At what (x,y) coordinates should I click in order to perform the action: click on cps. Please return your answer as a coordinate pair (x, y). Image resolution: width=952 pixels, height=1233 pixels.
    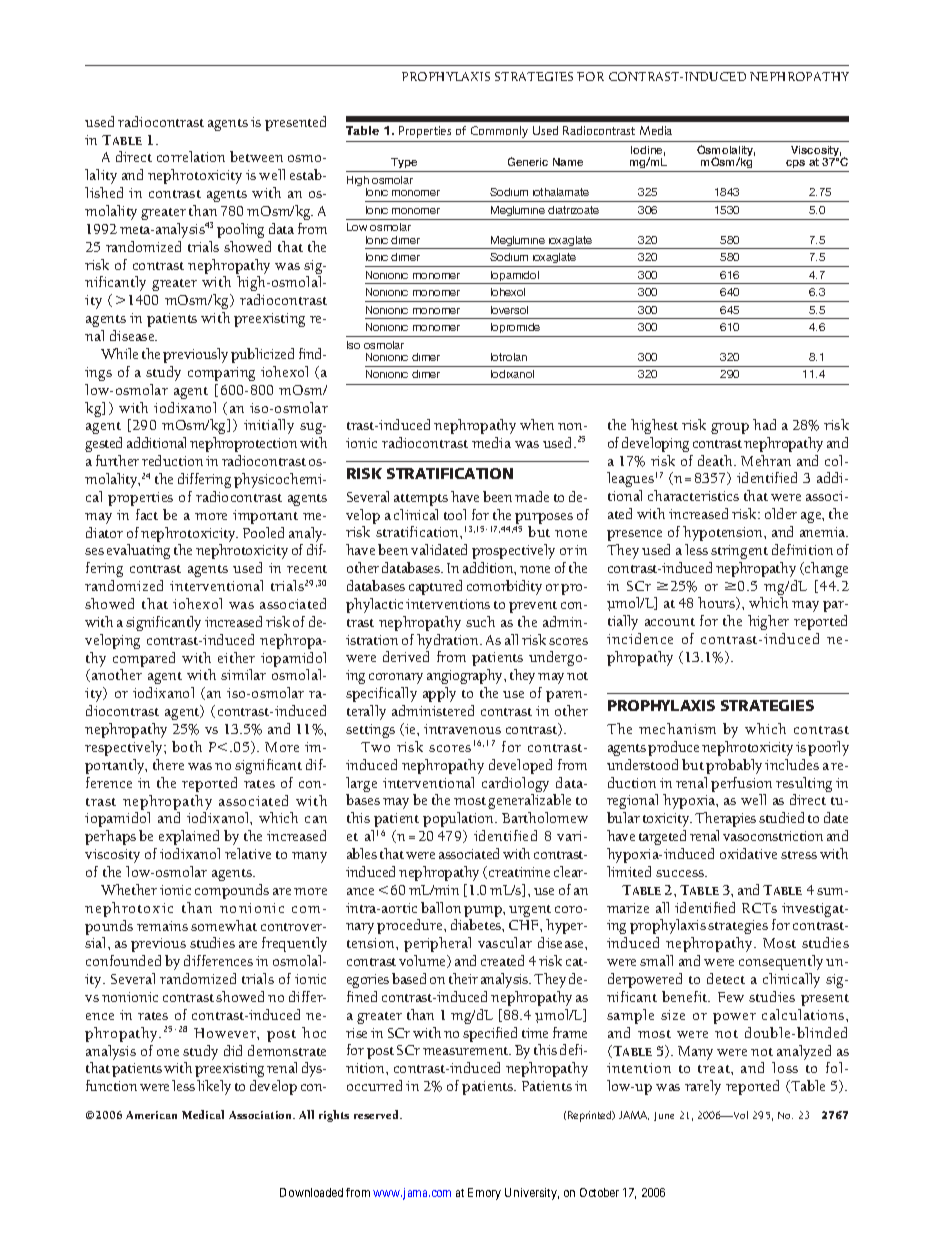
    Looking at the image, I should click on (796, 166).
